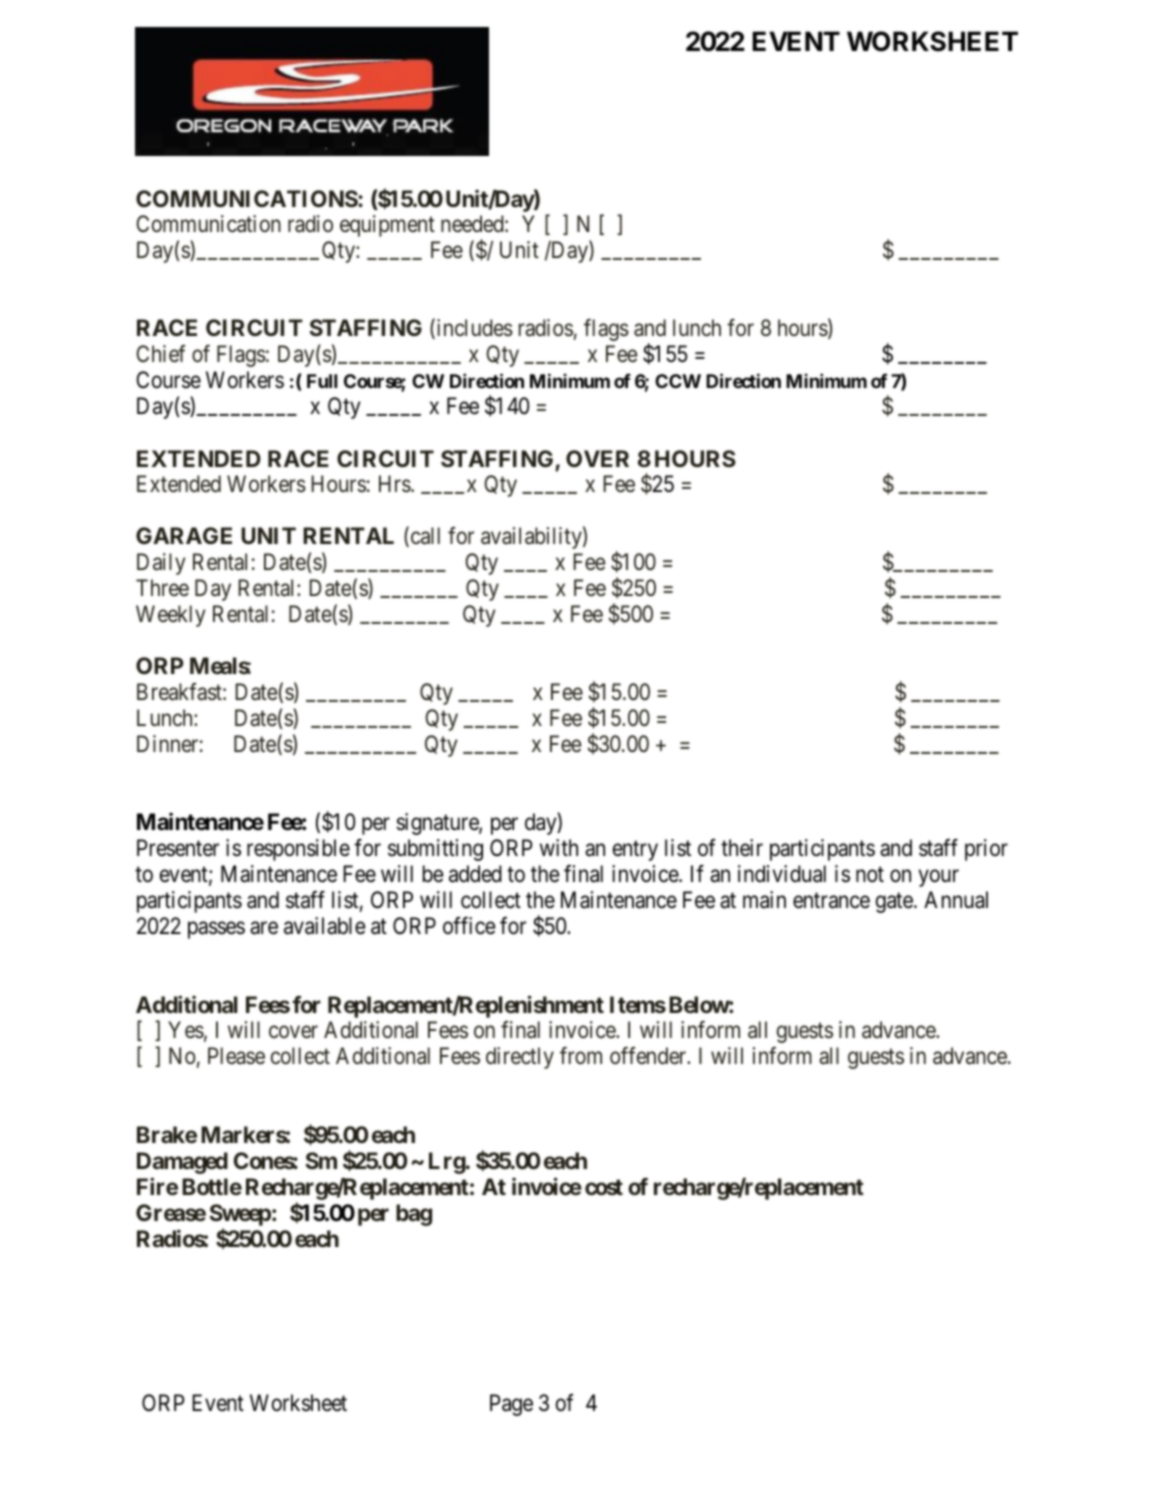 Image resolution: width=1153 pixels, height=1492 pixels. What do you see at coordinates (424, 537) in the screenshot?
I see `call` at bounding box center [424, 537].
